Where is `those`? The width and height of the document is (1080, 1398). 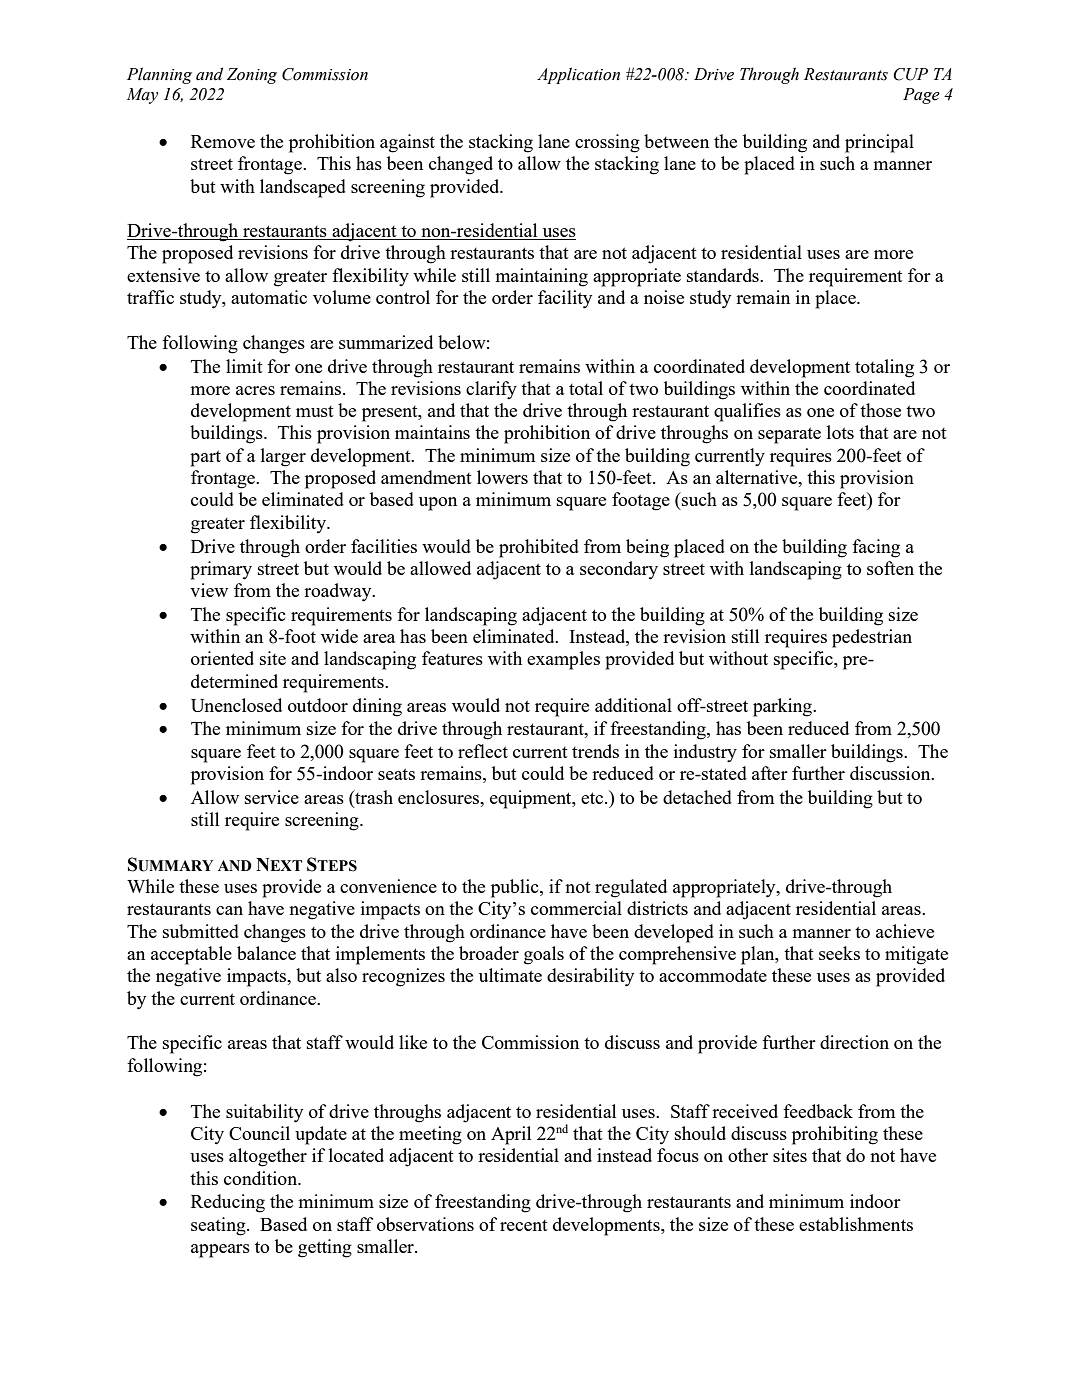
those is located at coordinates (880, 410).
